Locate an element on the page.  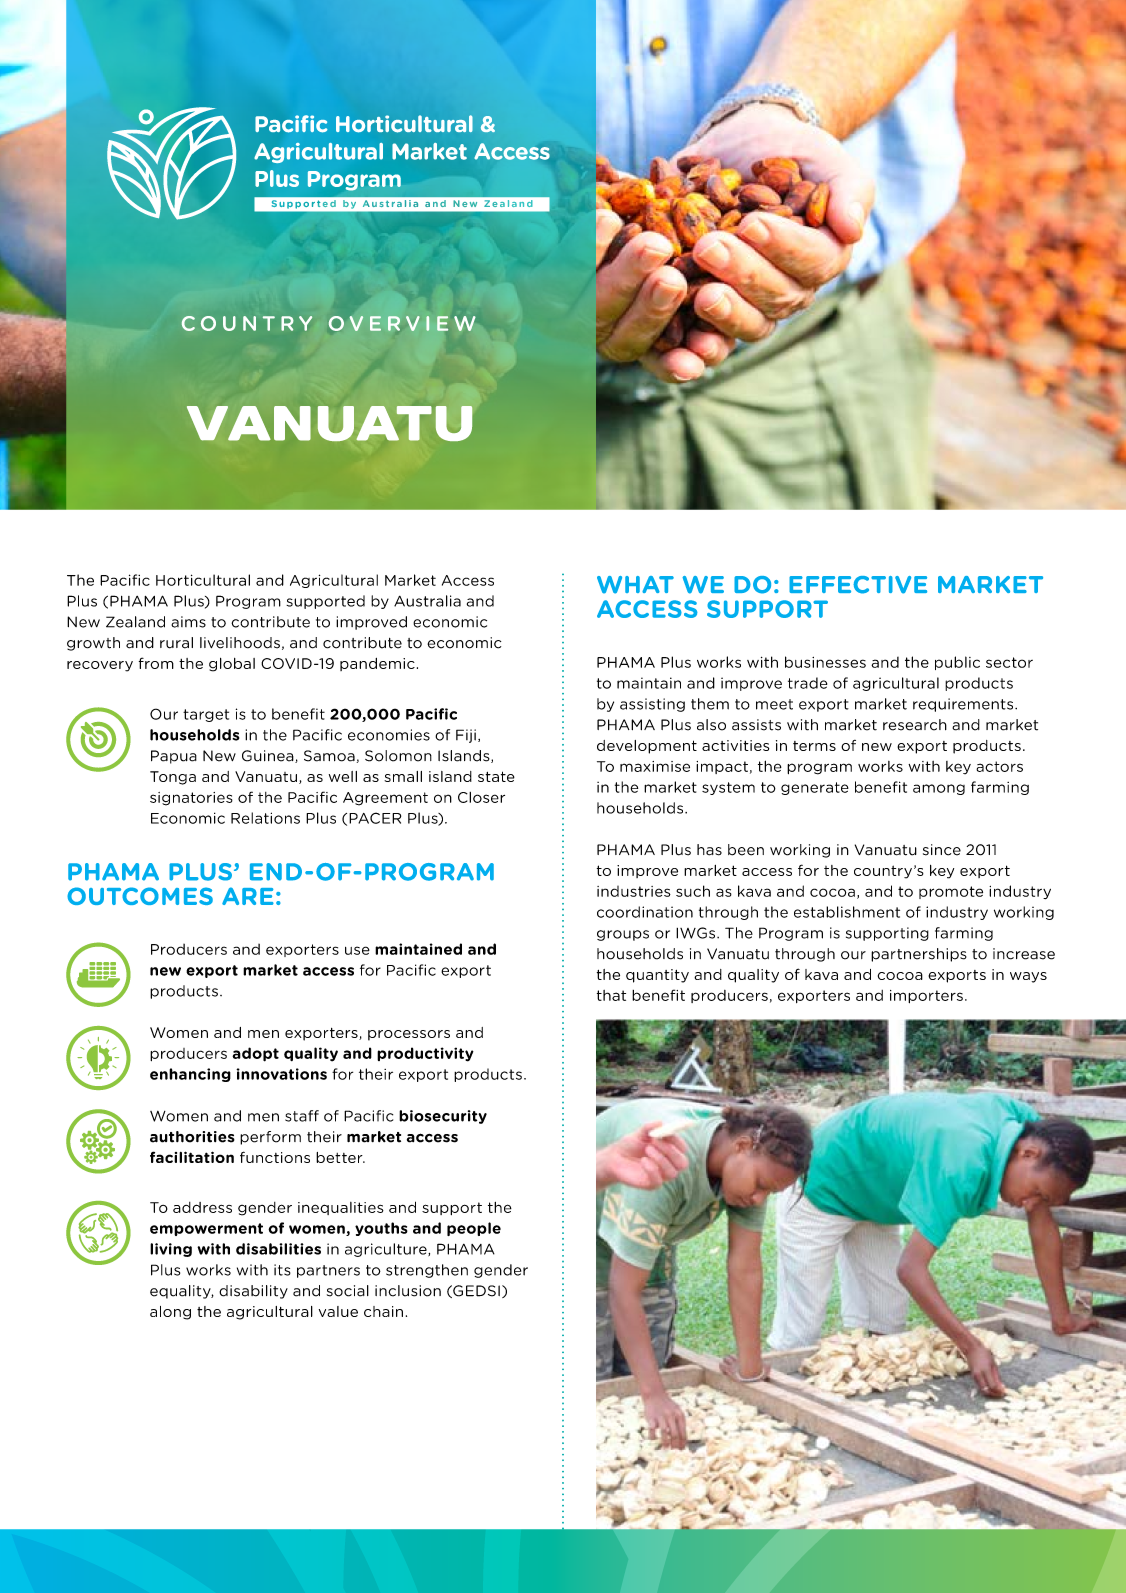
that is located at coordinates (611, 995).
